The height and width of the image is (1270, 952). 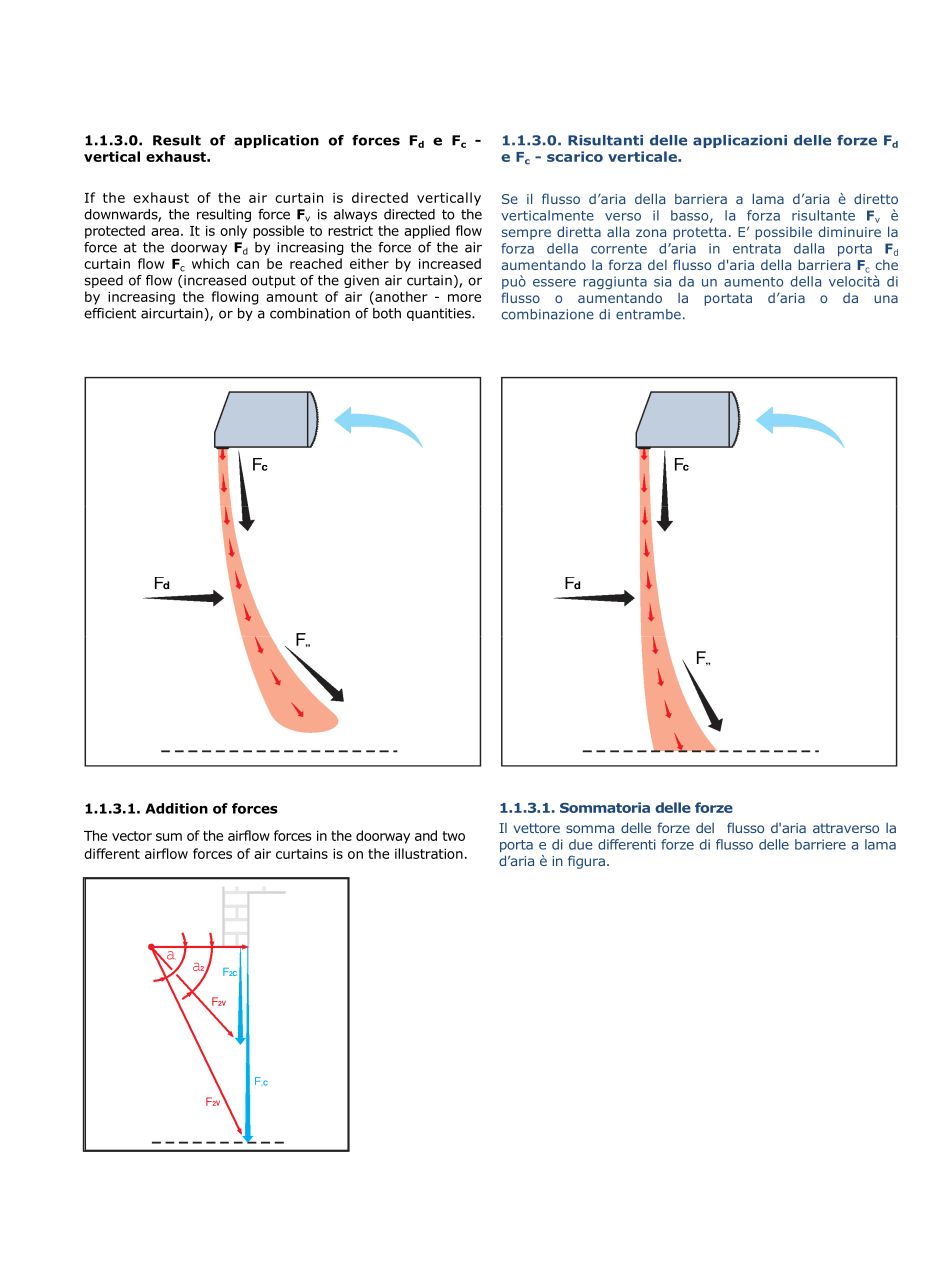 I want to click on zona, so click(x=651, y=233).
